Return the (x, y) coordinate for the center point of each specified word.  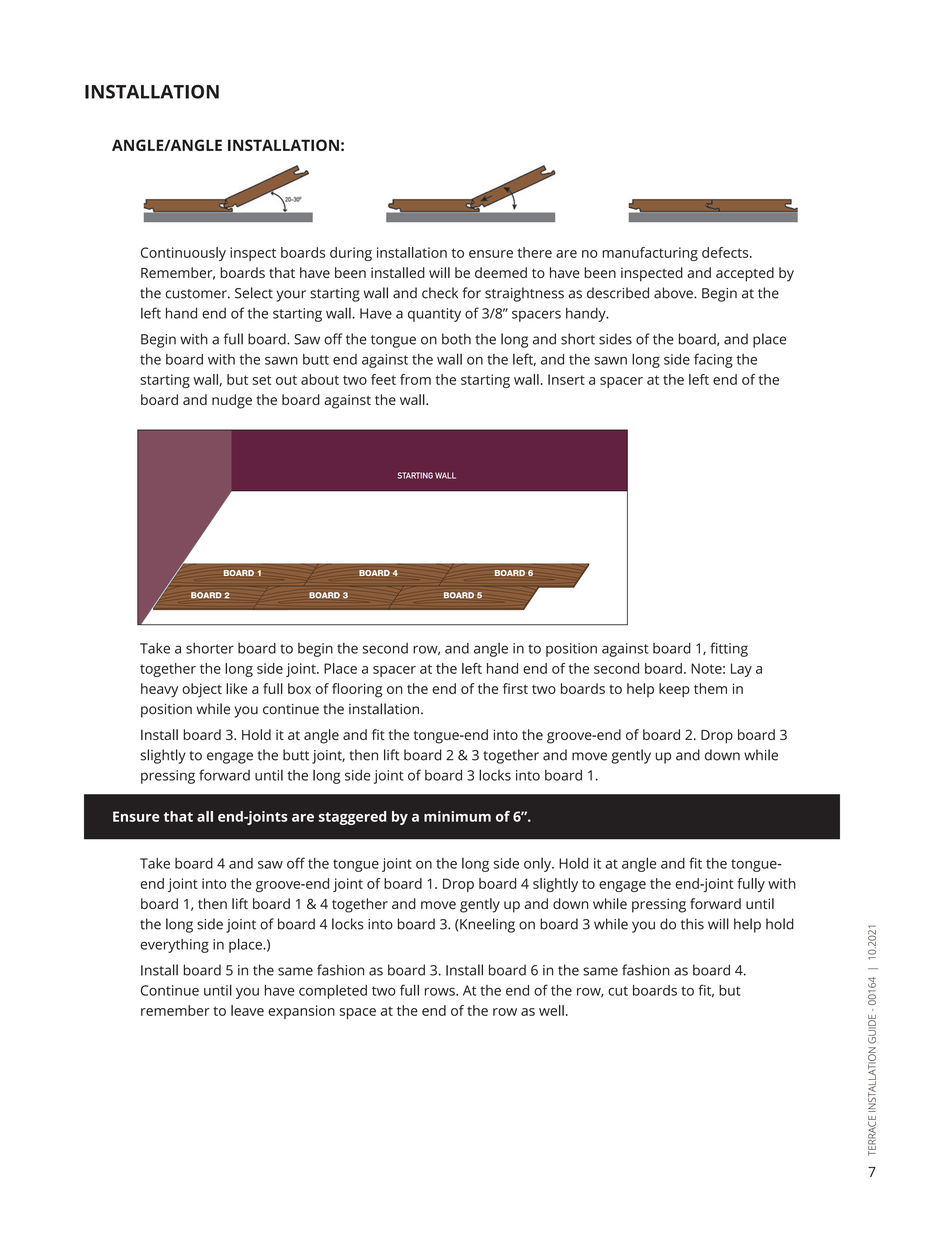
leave (247, 1010)
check (440, 293)
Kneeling (486, 925)
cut (618, 991)
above (674, 293)
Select (254, 293)
